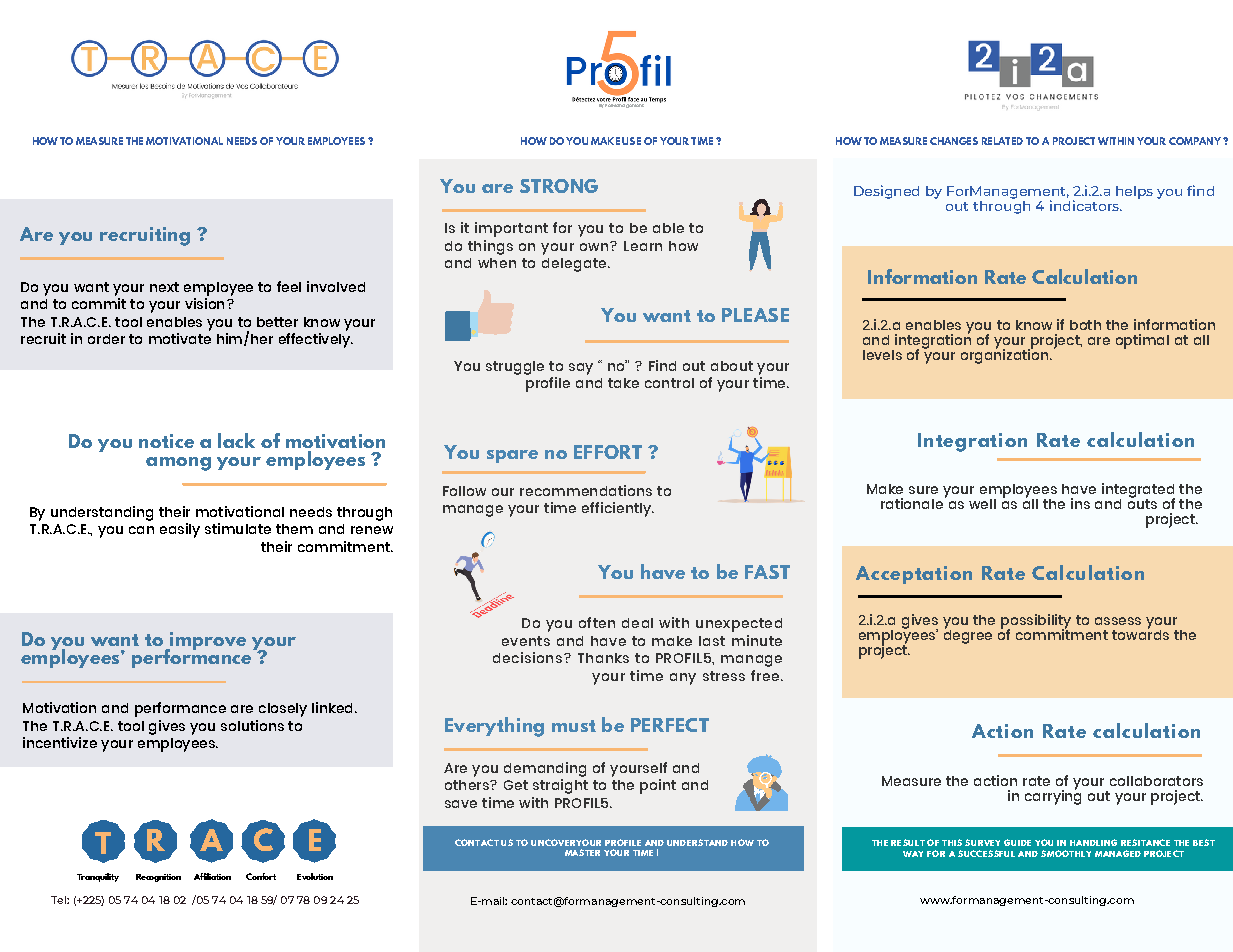  Describe the element at coordinates (1006, 355) in the screenshot. I see `organization` at that location.
